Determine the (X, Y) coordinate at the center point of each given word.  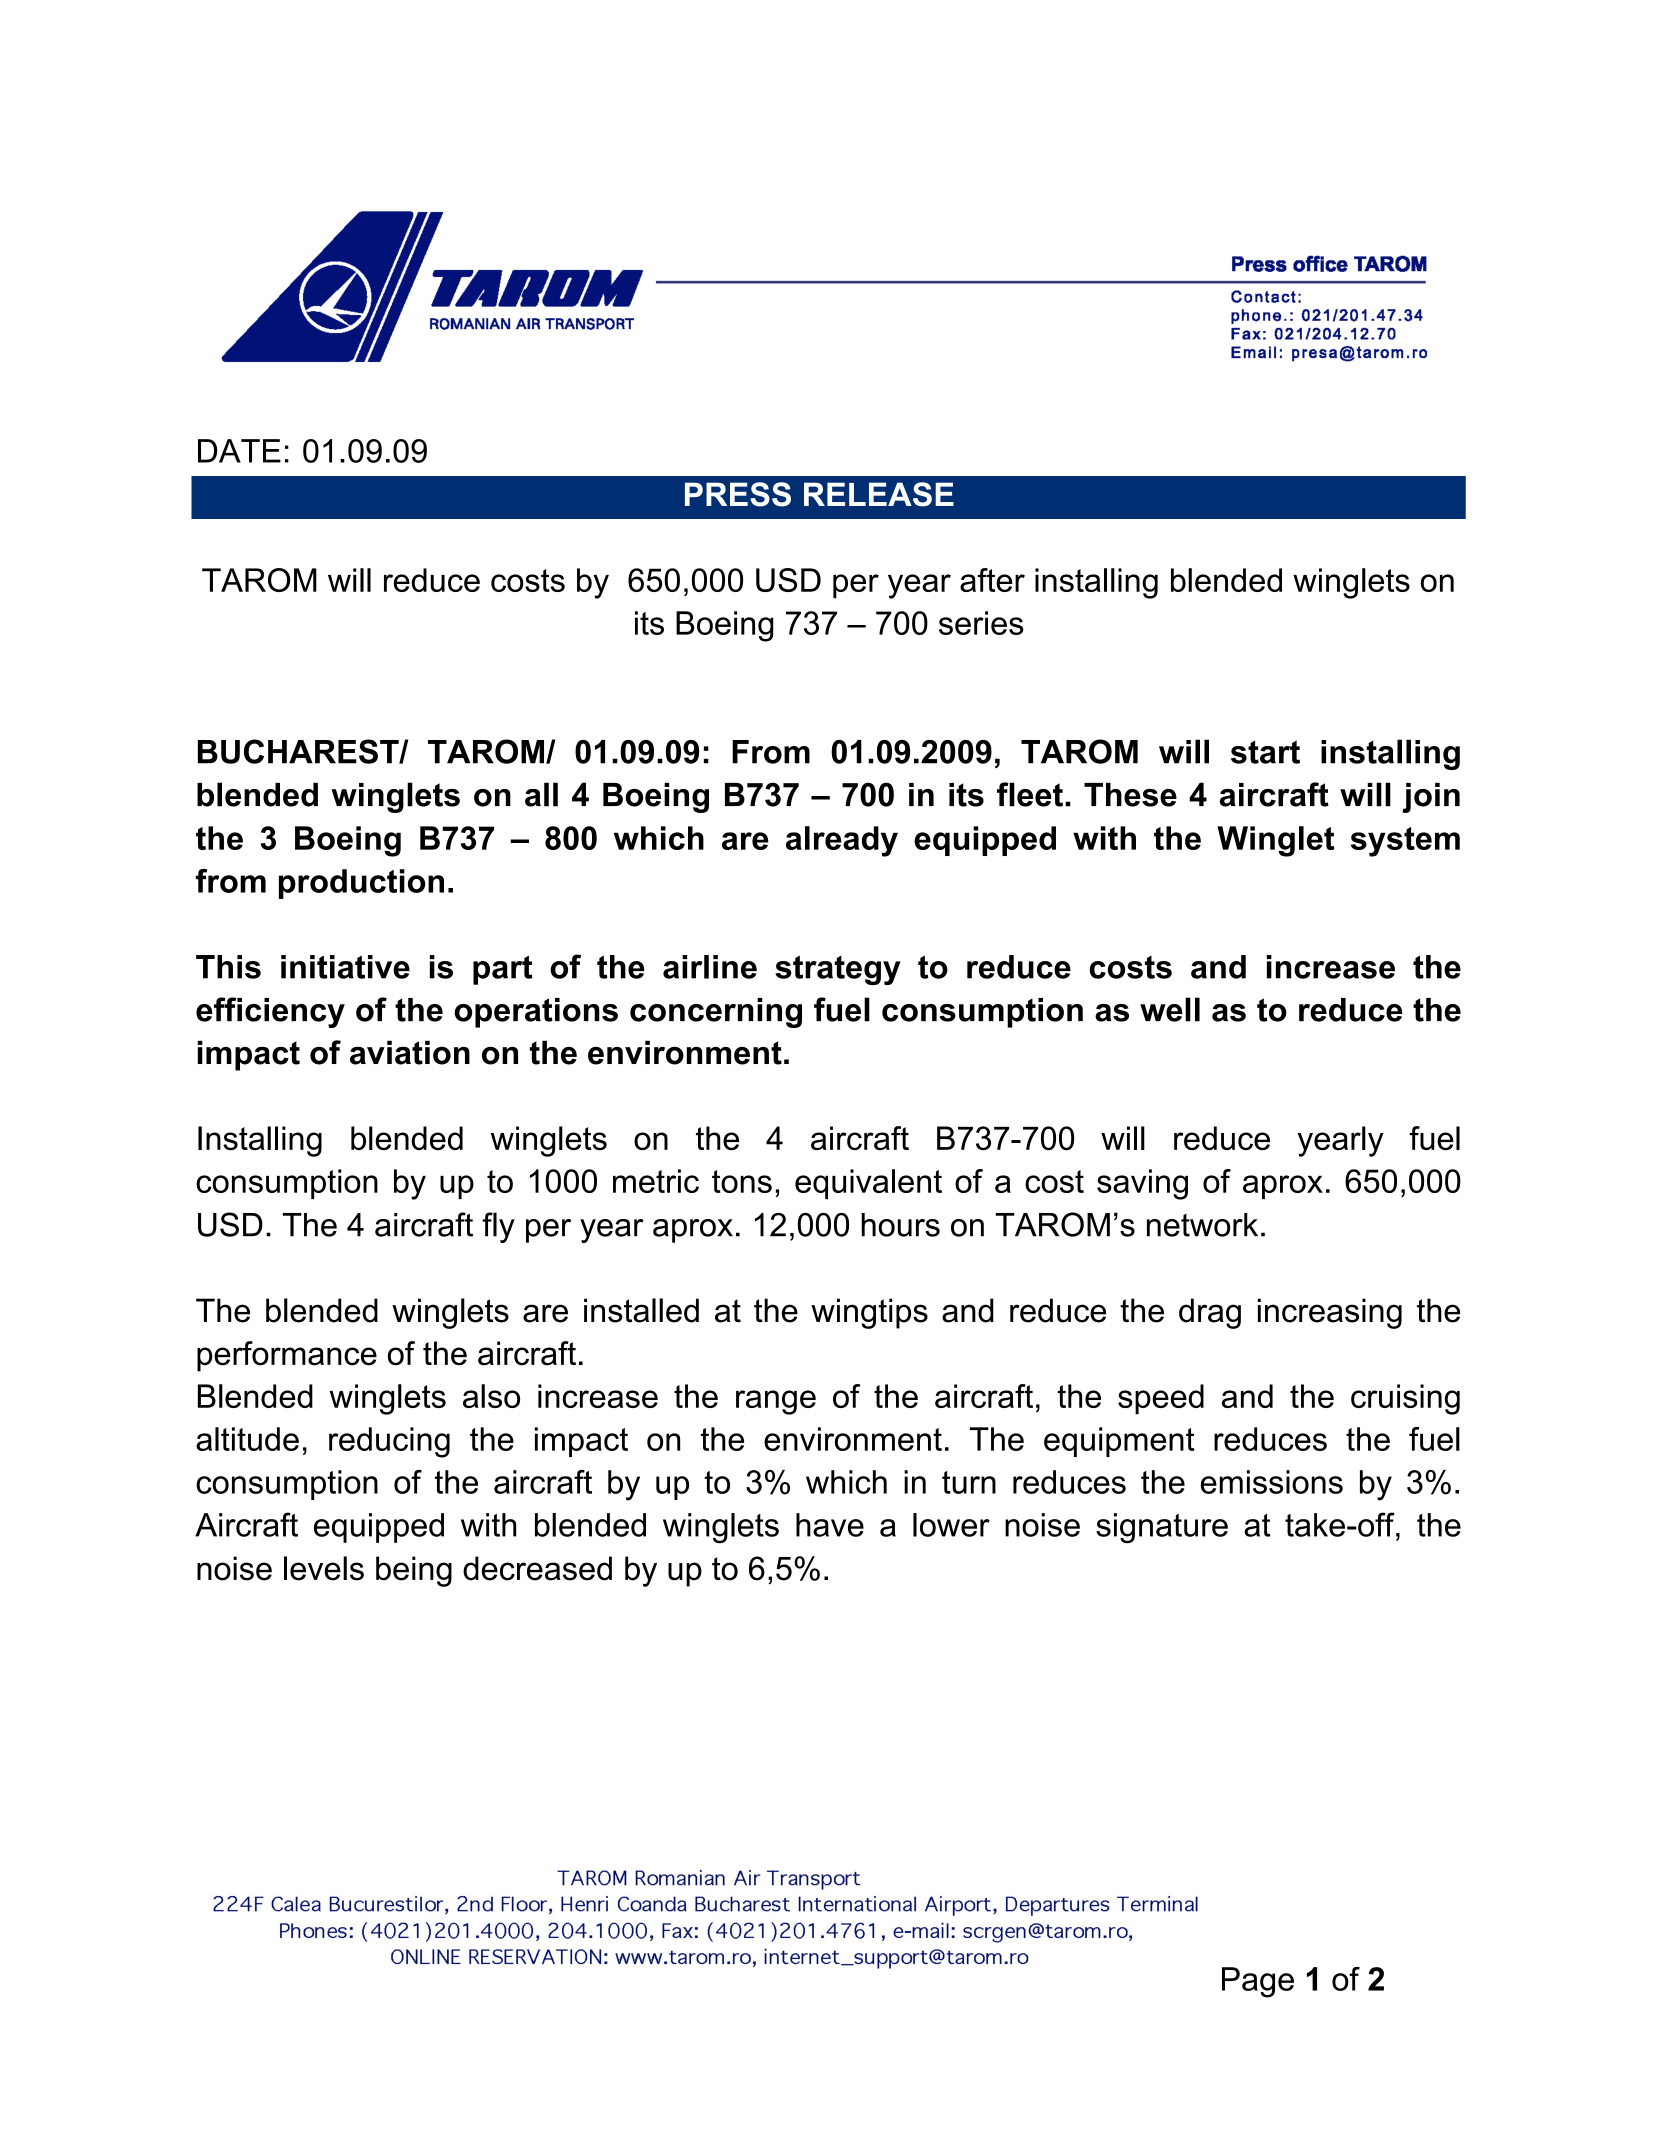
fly (498, 1227)
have (830, 1525)
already (842, 841)
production (361, 884)
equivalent (868, 1184)
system (1405, 842)
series (981, 623)
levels (324, 1568)
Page (1258, 1982)
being (414, 1571)
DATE (239, 451)
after (992, 580)
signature (1162, 1528)
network (1202, 1225)
